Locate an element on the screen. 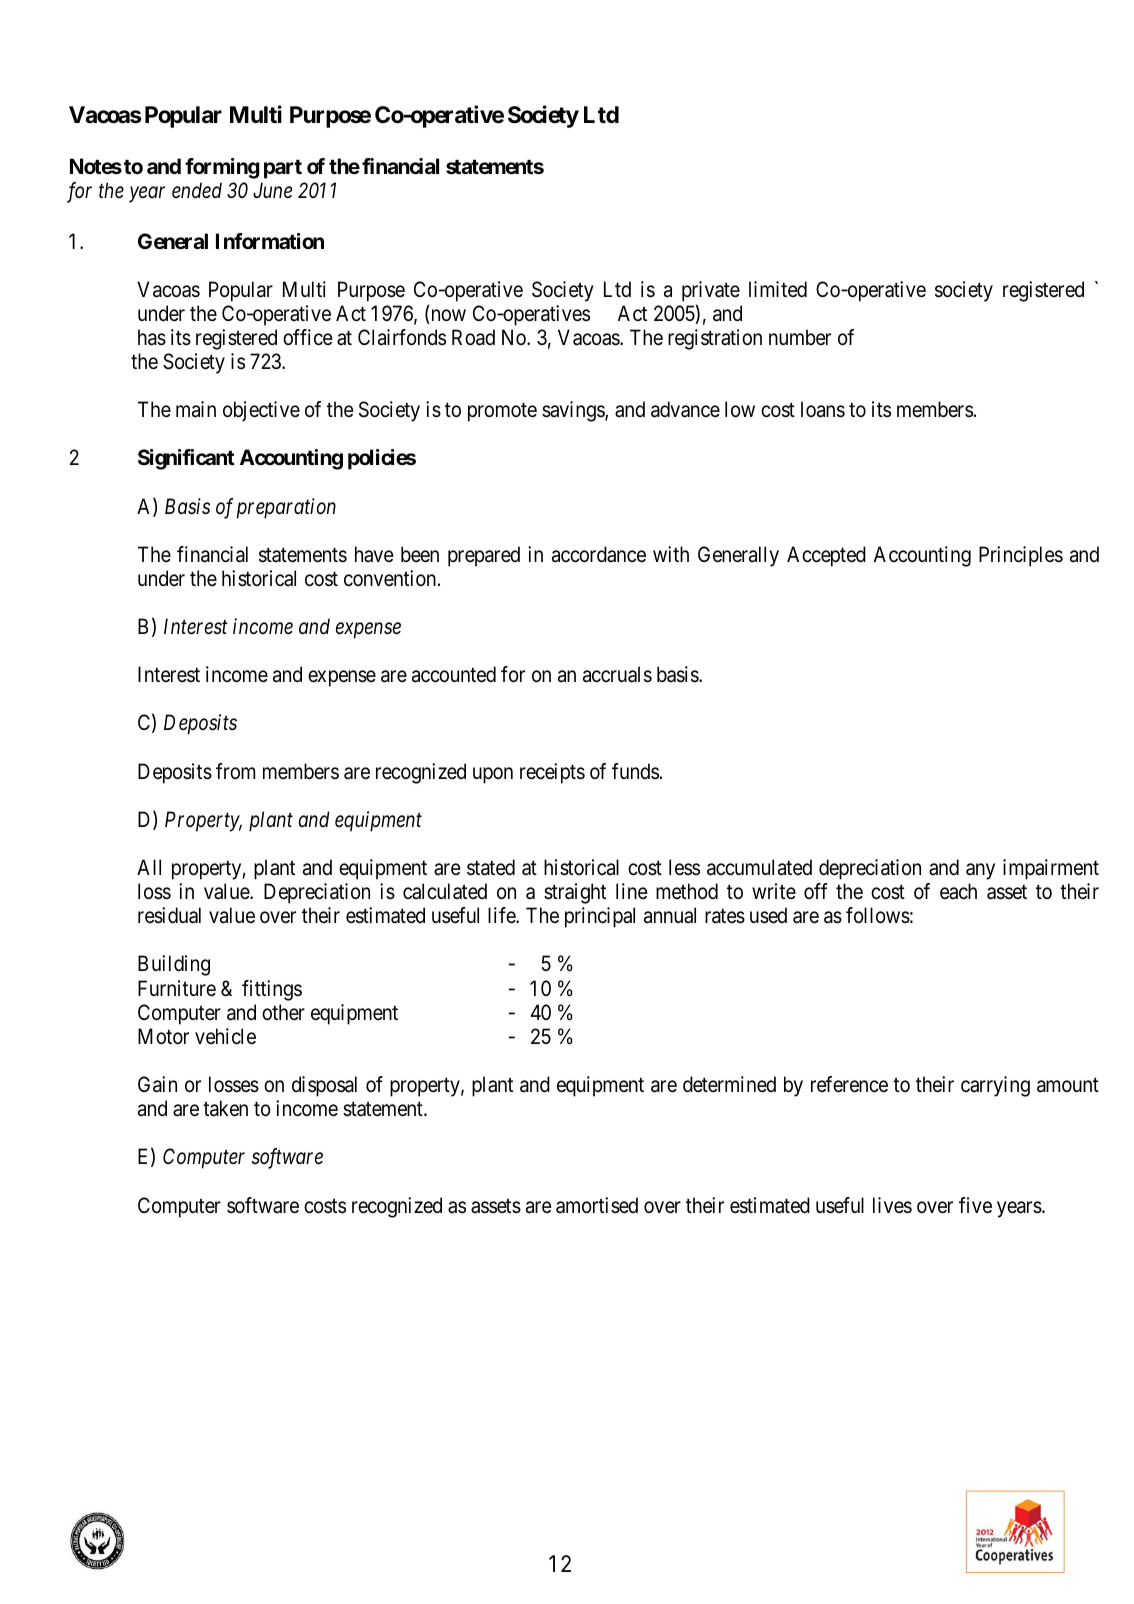  private is located at coordinates (711, 291).
